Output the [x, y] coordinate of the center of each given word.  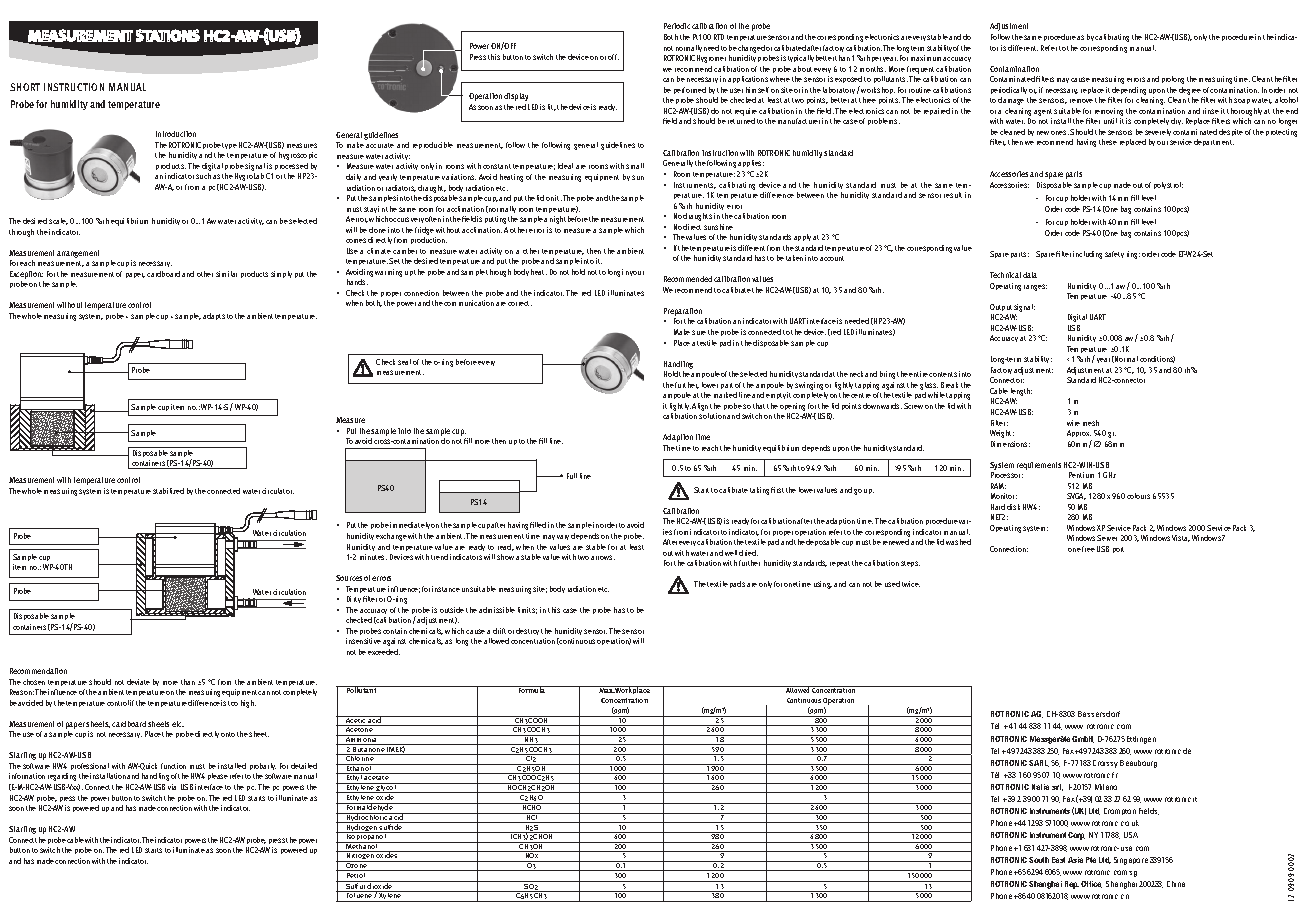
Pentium [1081, 475]
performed [690, 90]
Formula [532, 689]
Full [572, 476]
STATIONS [168, 35]
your [637, 273]
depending [1129, 91]
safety [1114, 254]
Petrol [356, 874]
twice [911, 584]
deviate [138, 682]
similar [226, 274]
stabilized [168, 491]
